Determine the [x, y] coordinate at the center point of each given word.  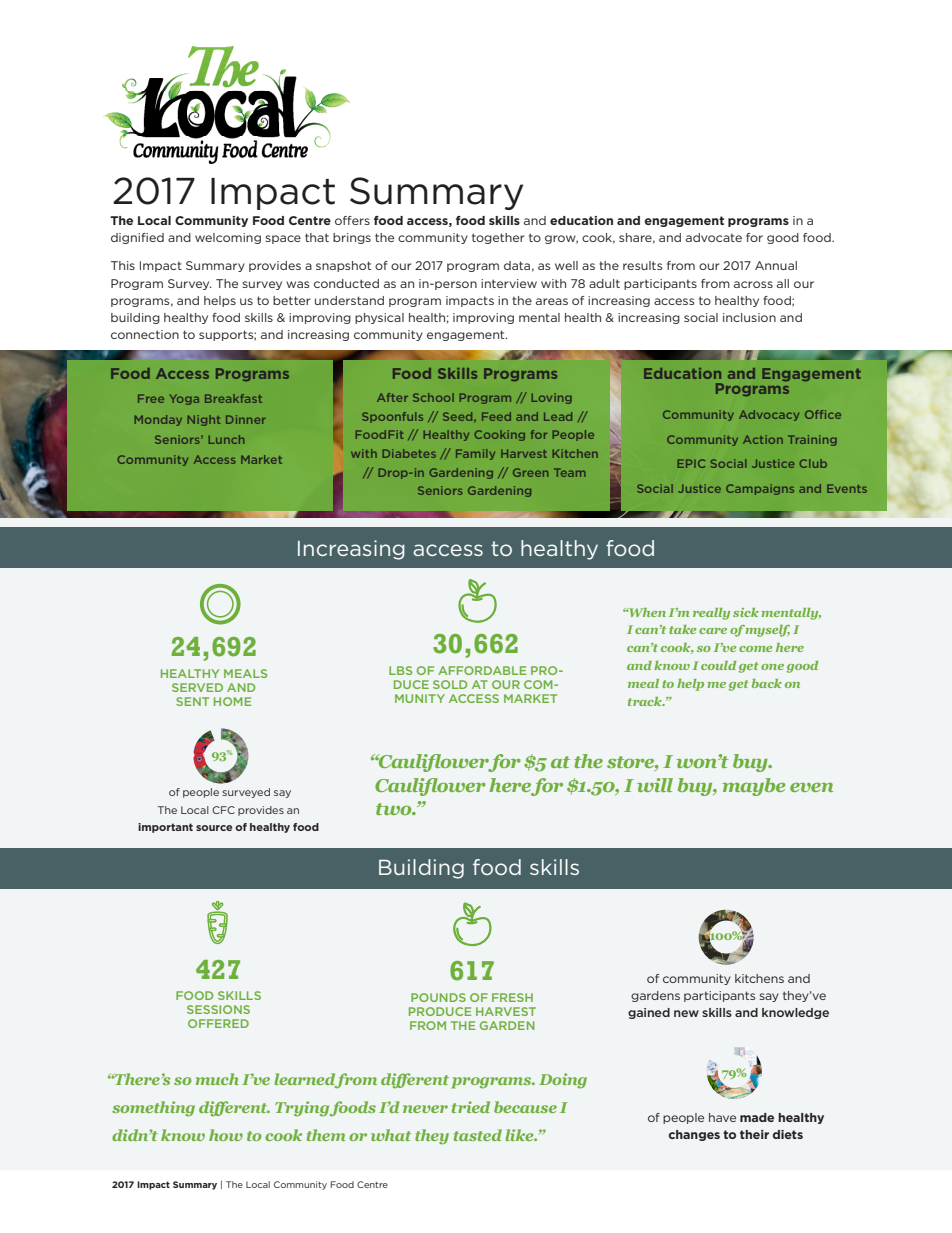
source [214, 828]
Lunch [226, 439]
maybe [753, 787]
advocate [714, 237]
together [498, 238]
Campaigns [760, 489]
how [226, 1135]
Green [530, 472]
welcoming [228, 238]
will [655, 785]
